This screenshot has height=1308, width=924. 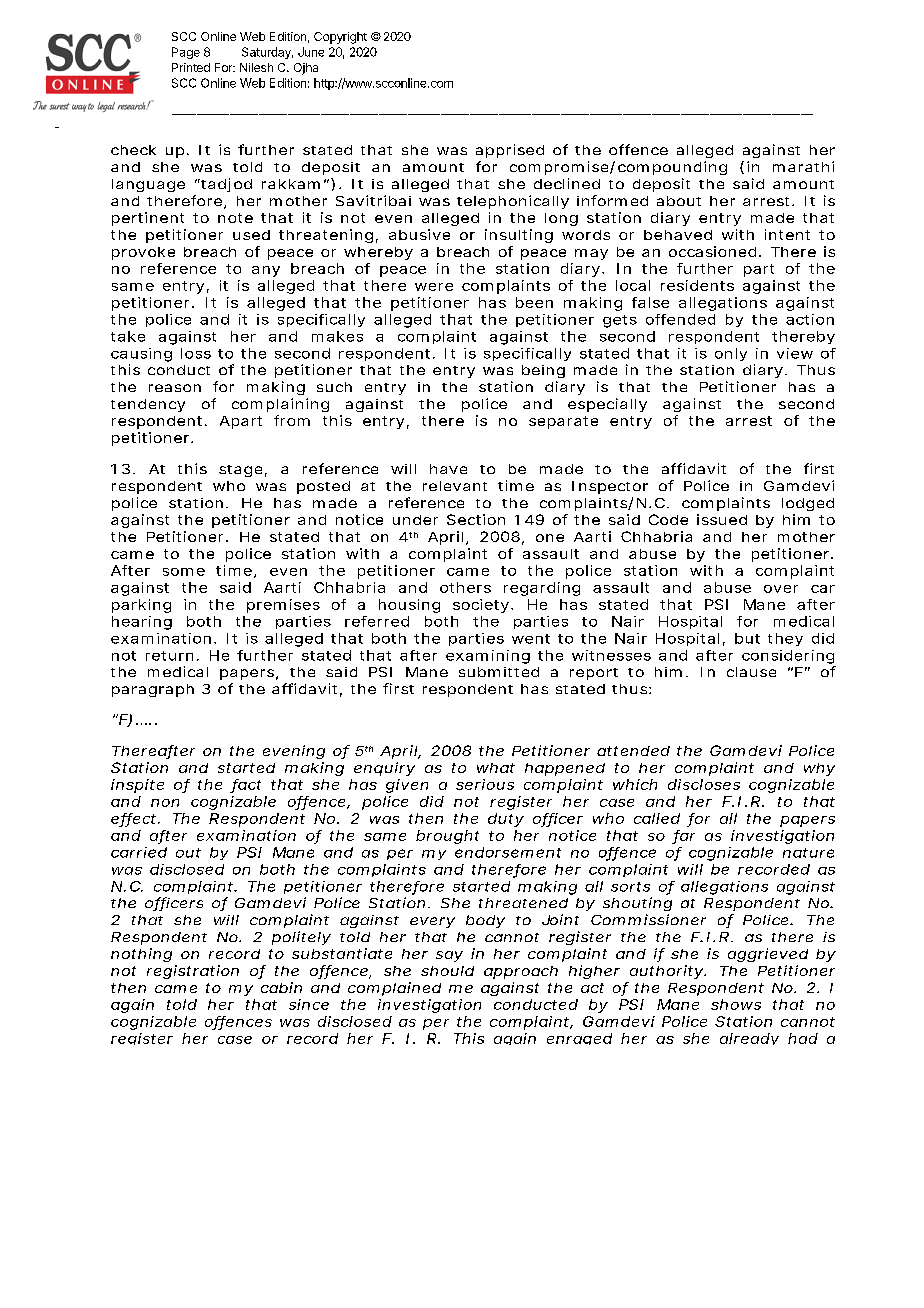 What do you see at coordinates (485, 784) in the screenshot?
I see `serious` at bounding box center [485, 784].
